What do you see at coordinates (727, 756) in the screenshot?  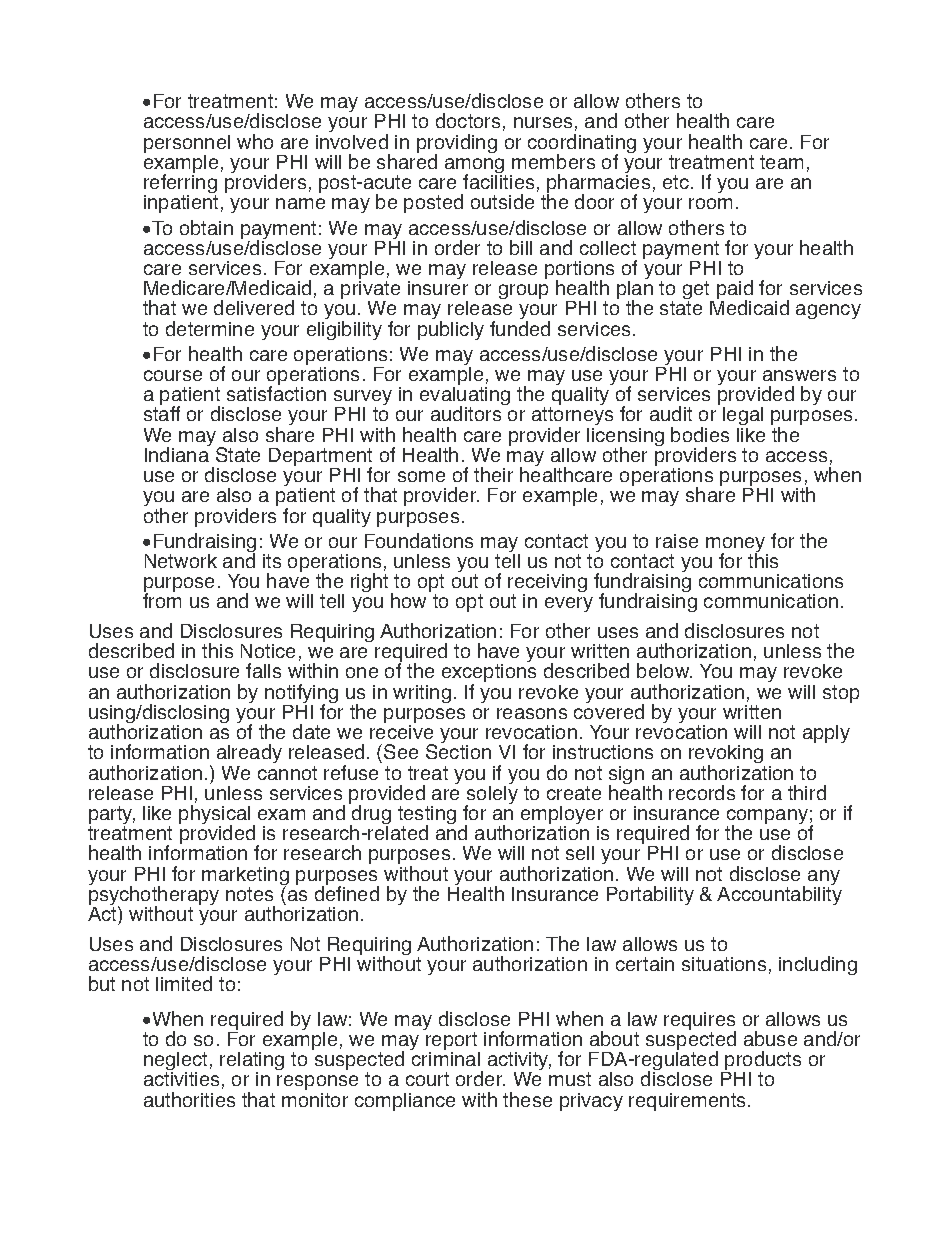 I see `revoking` at bounding box center [727, 756].
